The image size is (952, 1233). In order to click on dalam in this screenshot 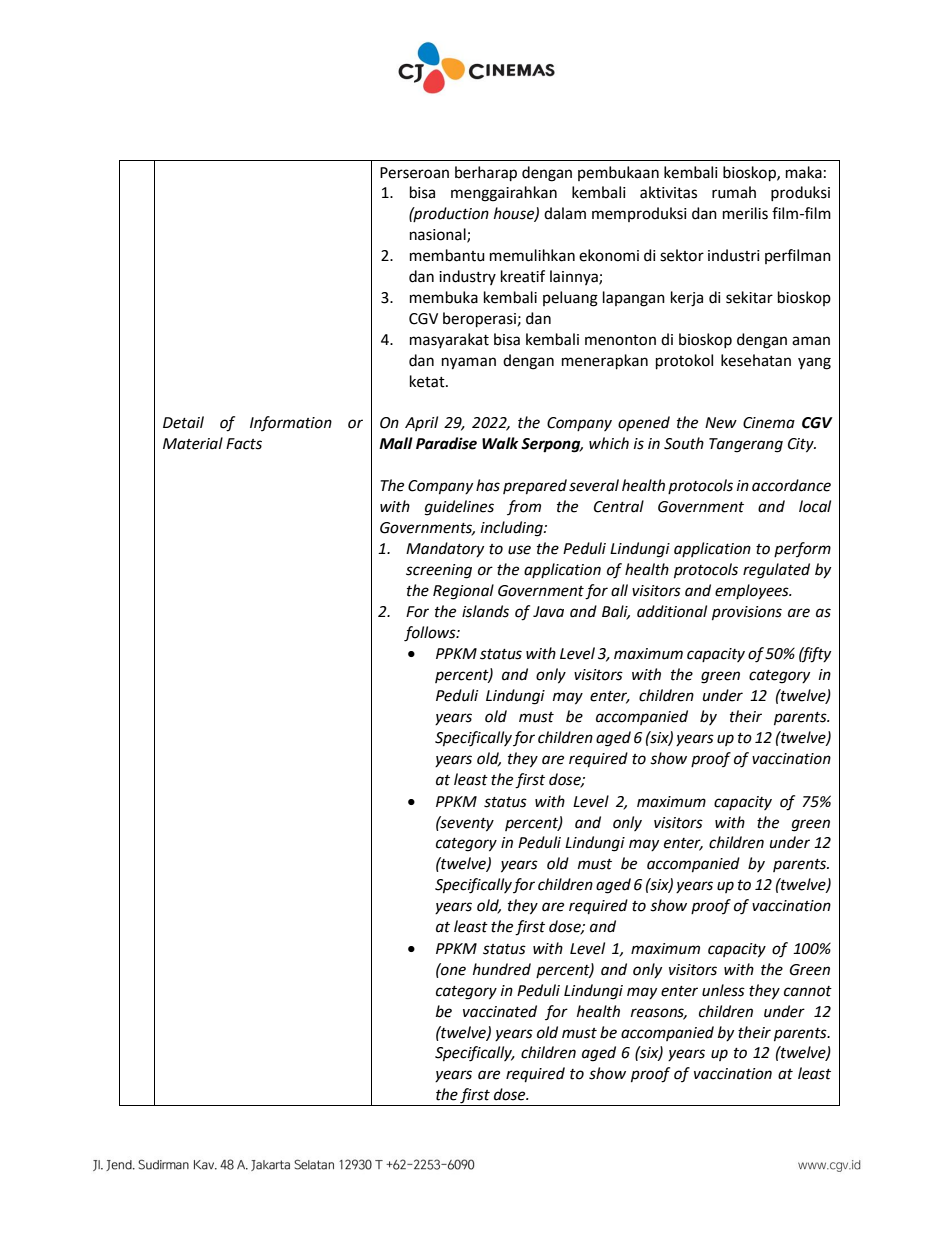, I will do `click(565, 213)`.
